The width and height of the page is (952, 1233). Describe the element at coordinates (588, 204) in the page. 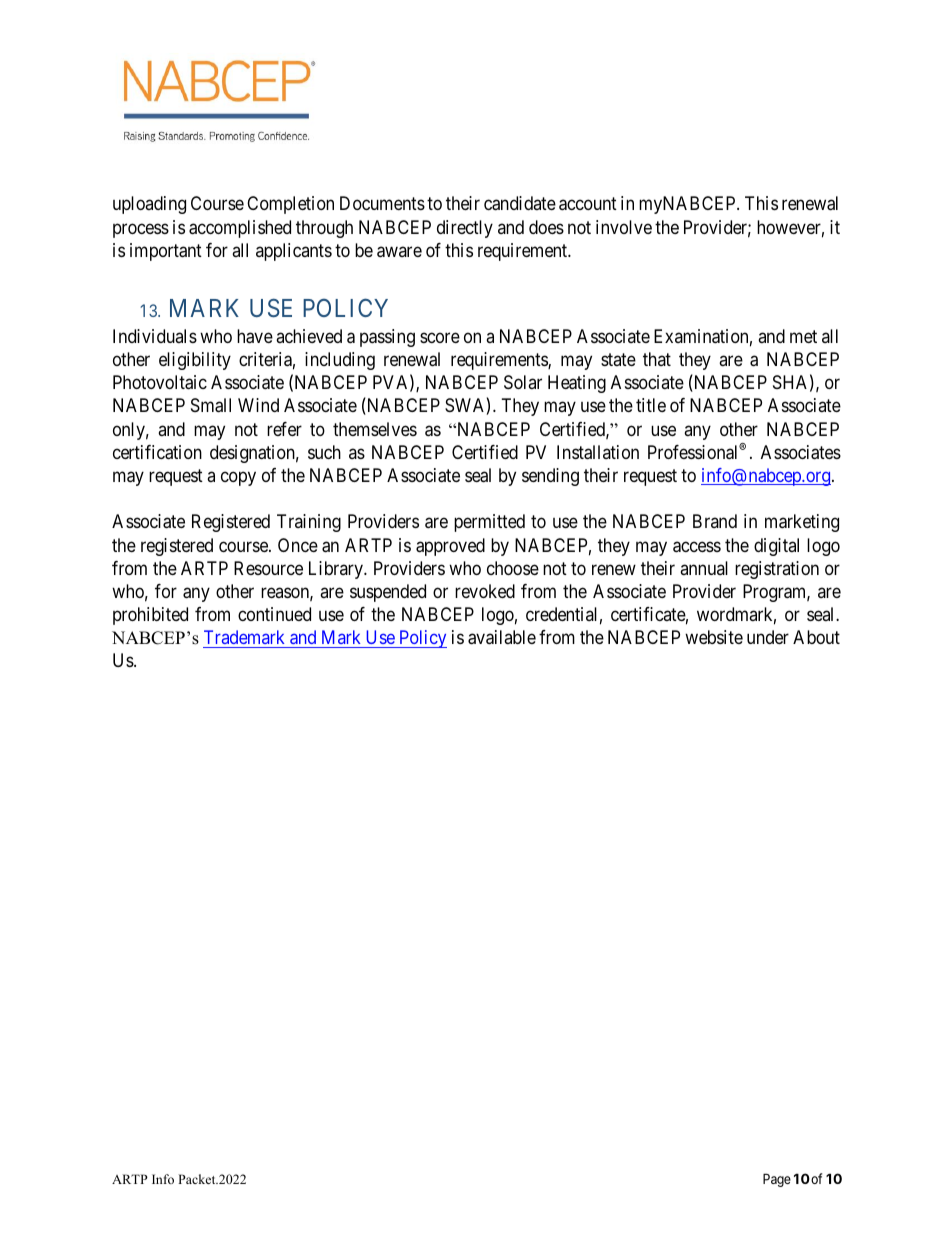

I see `account` at that location.
